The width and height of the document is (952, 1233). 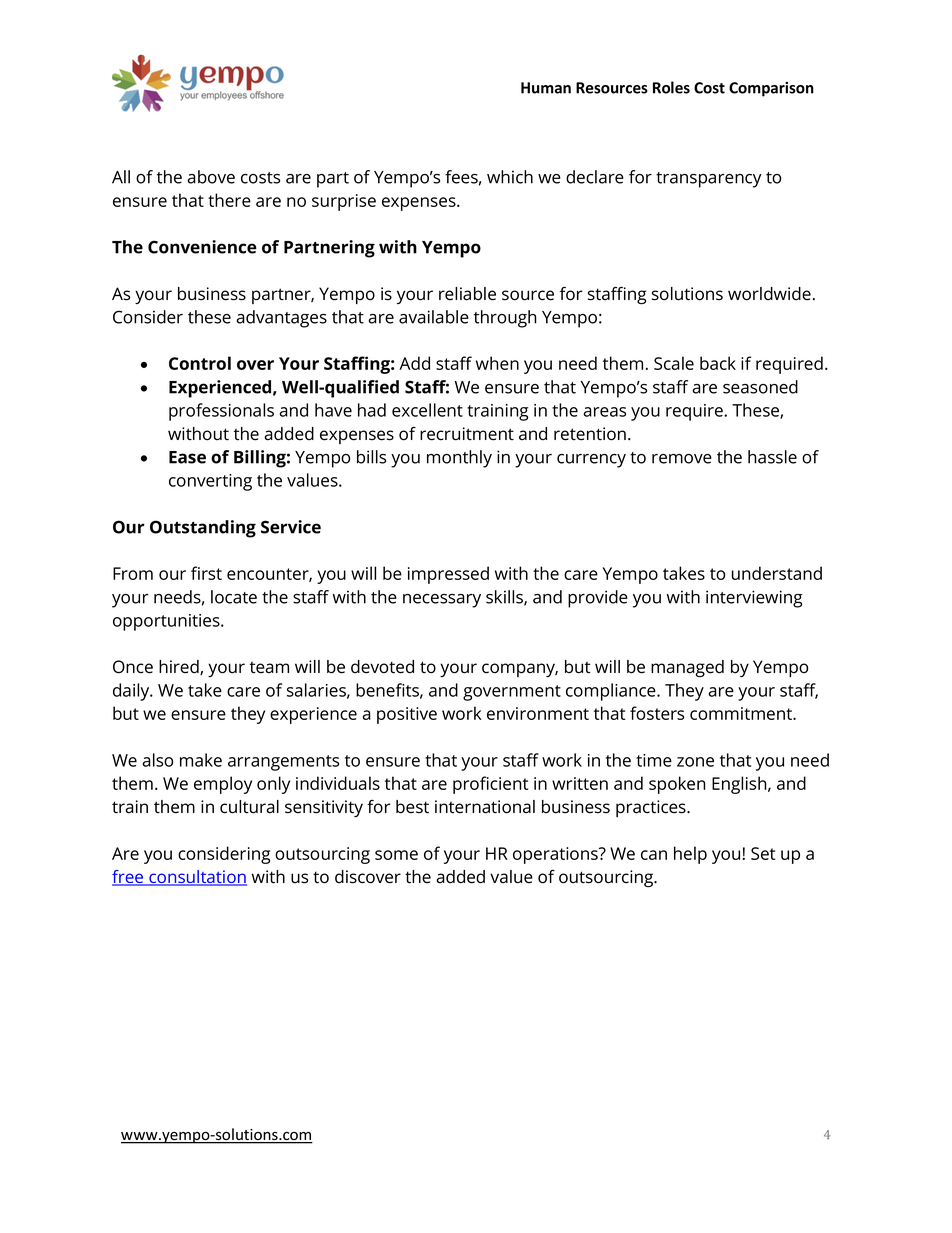 I want to click on professionals, so click(x=221, y=412).
